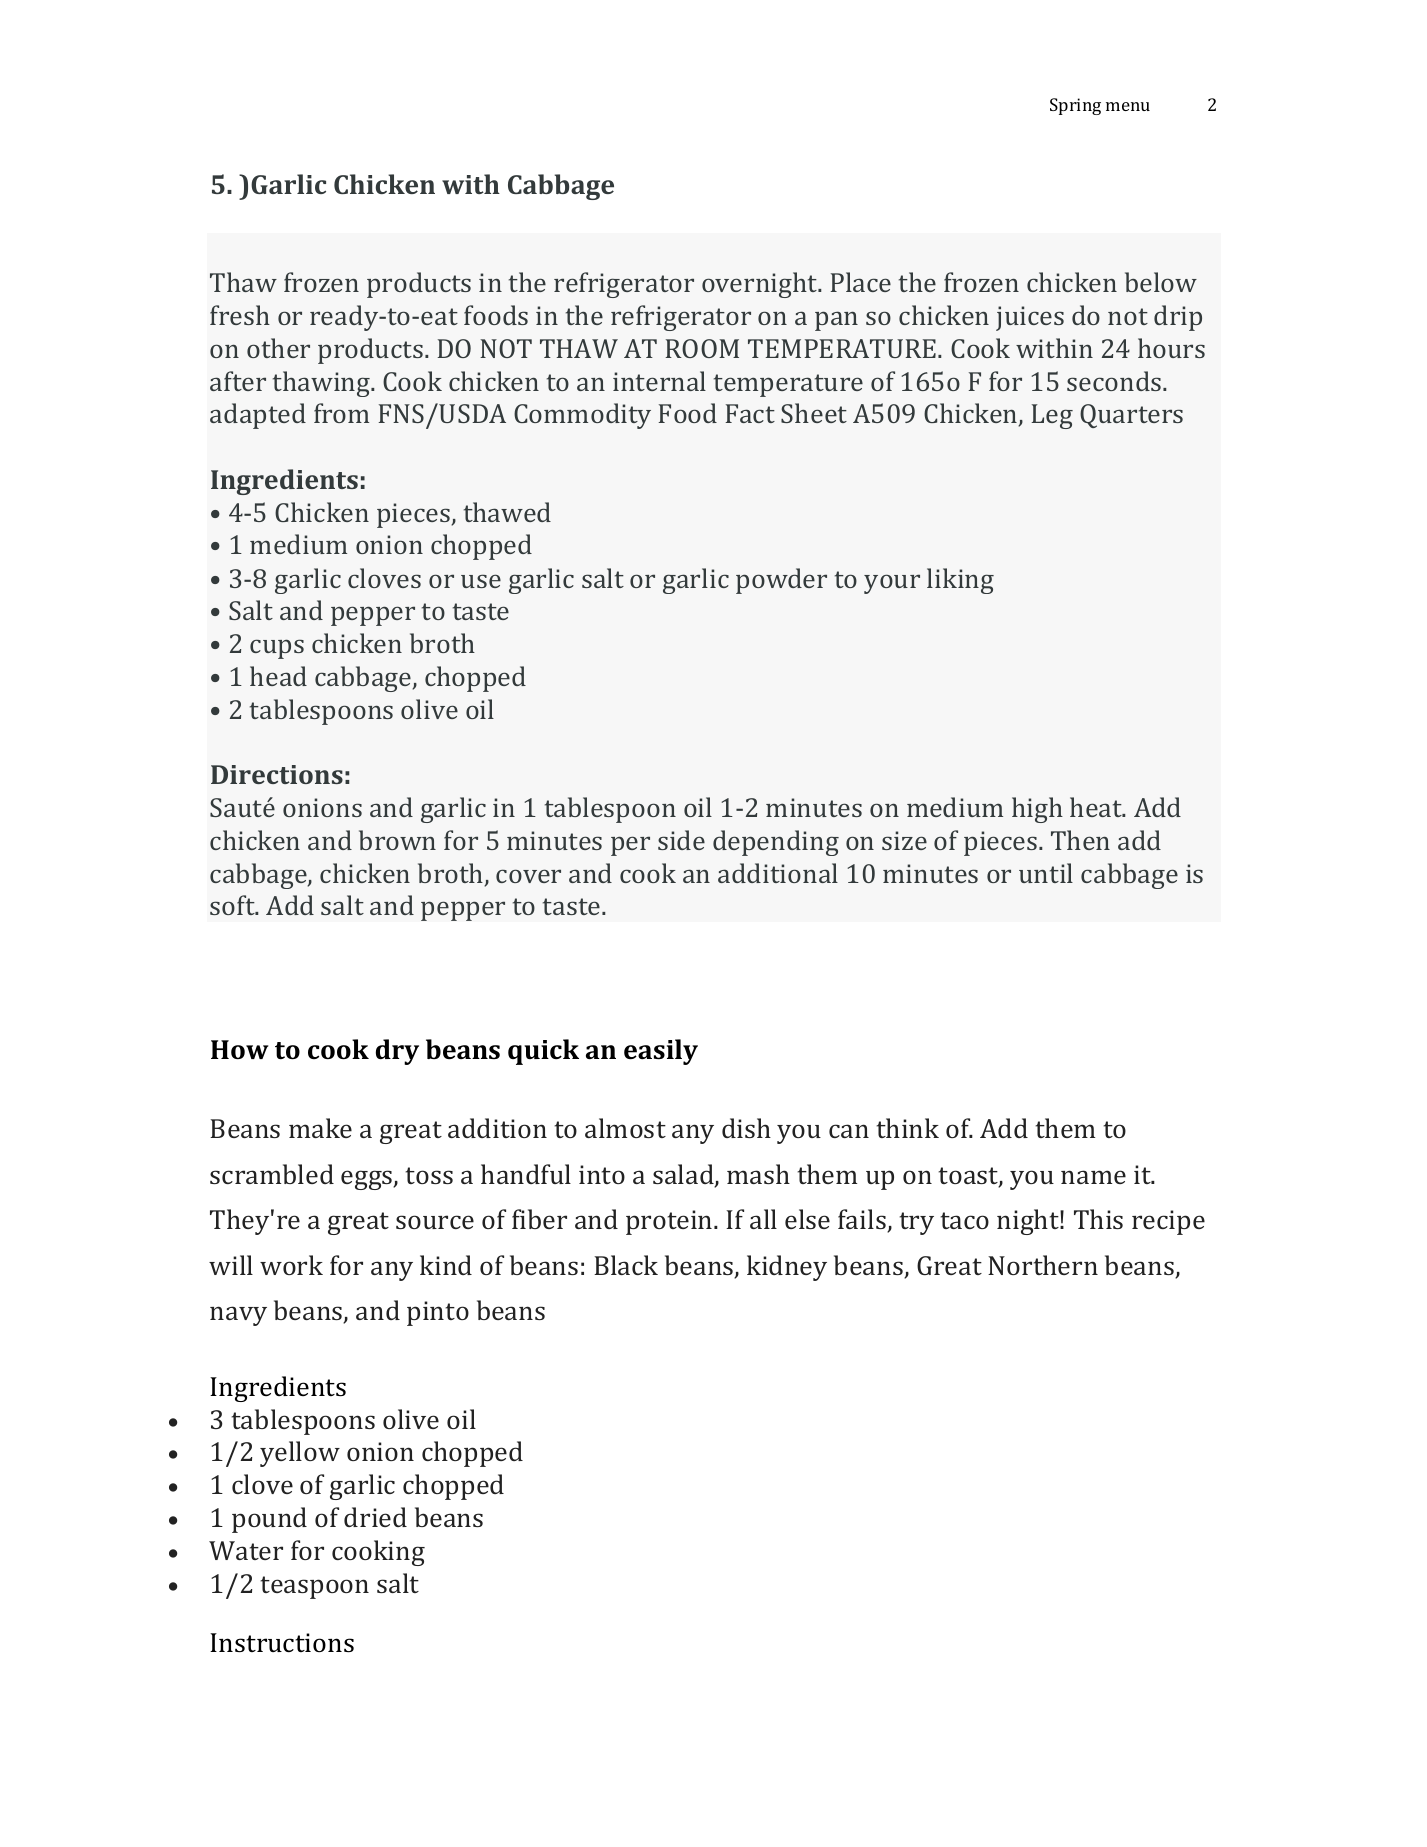  Describe the element at coordinates (1046, 873) in the screenshot. I see `until` at that location.
